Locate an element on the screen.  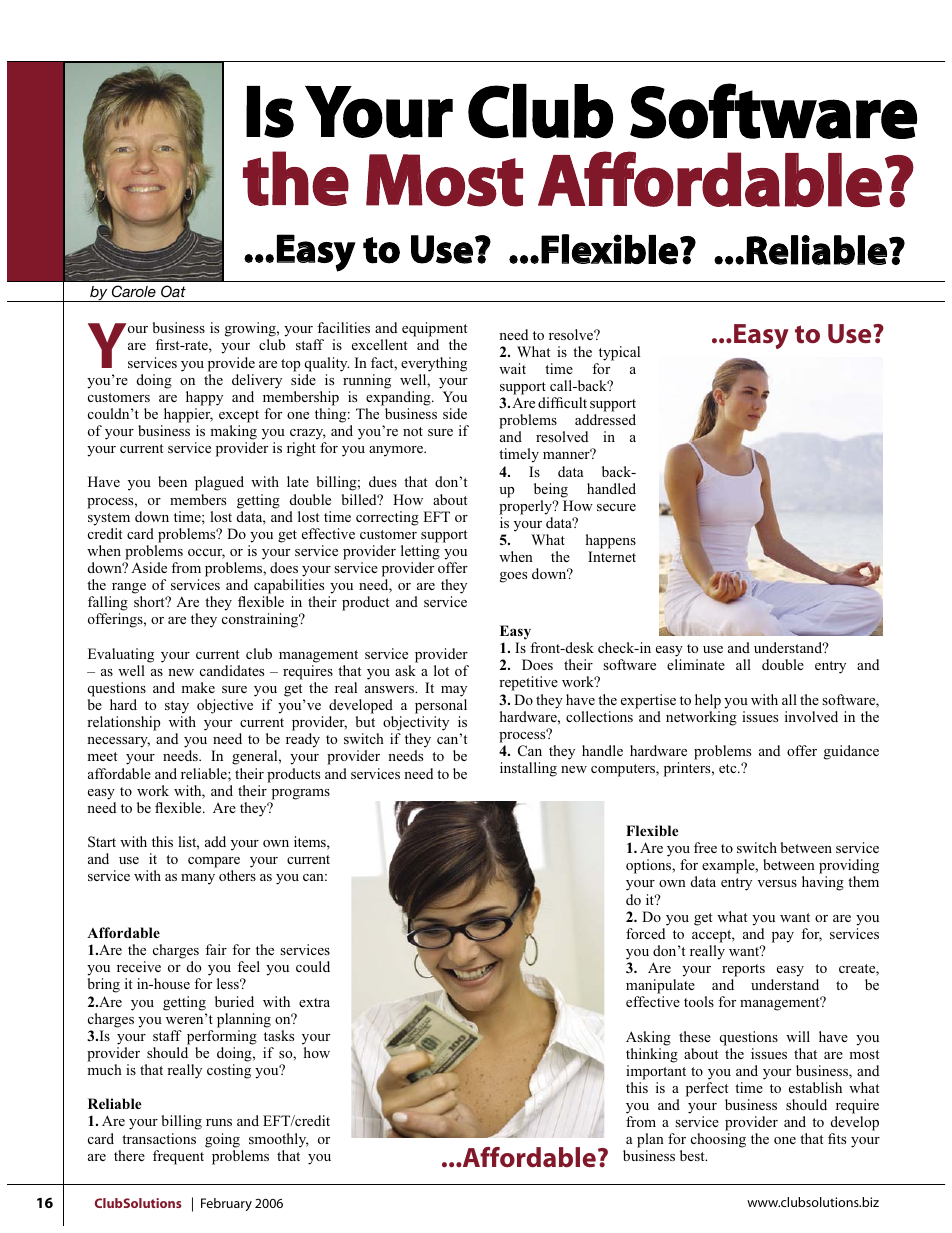
smoothly is located at coordinates (279, 1140).
